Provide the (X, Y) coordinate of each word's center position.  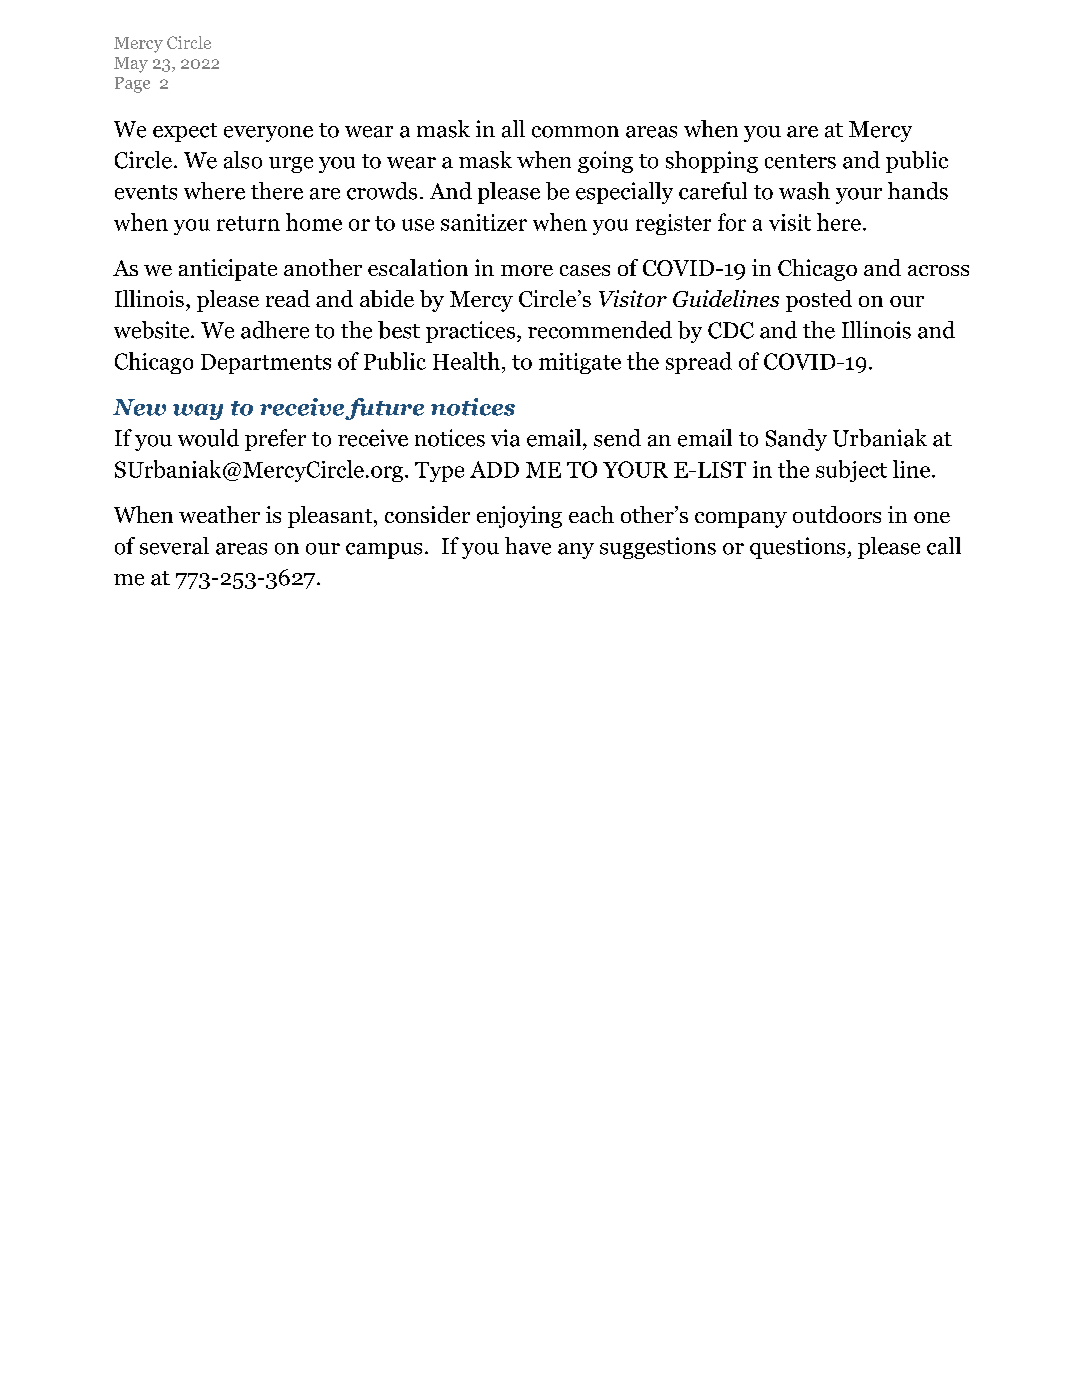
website (153, 330)
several (174, 546)
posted (819, 301)
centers (800, 161)
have (528, 546)
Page (132, 85)
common (575, 132)
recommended (600, 330)
